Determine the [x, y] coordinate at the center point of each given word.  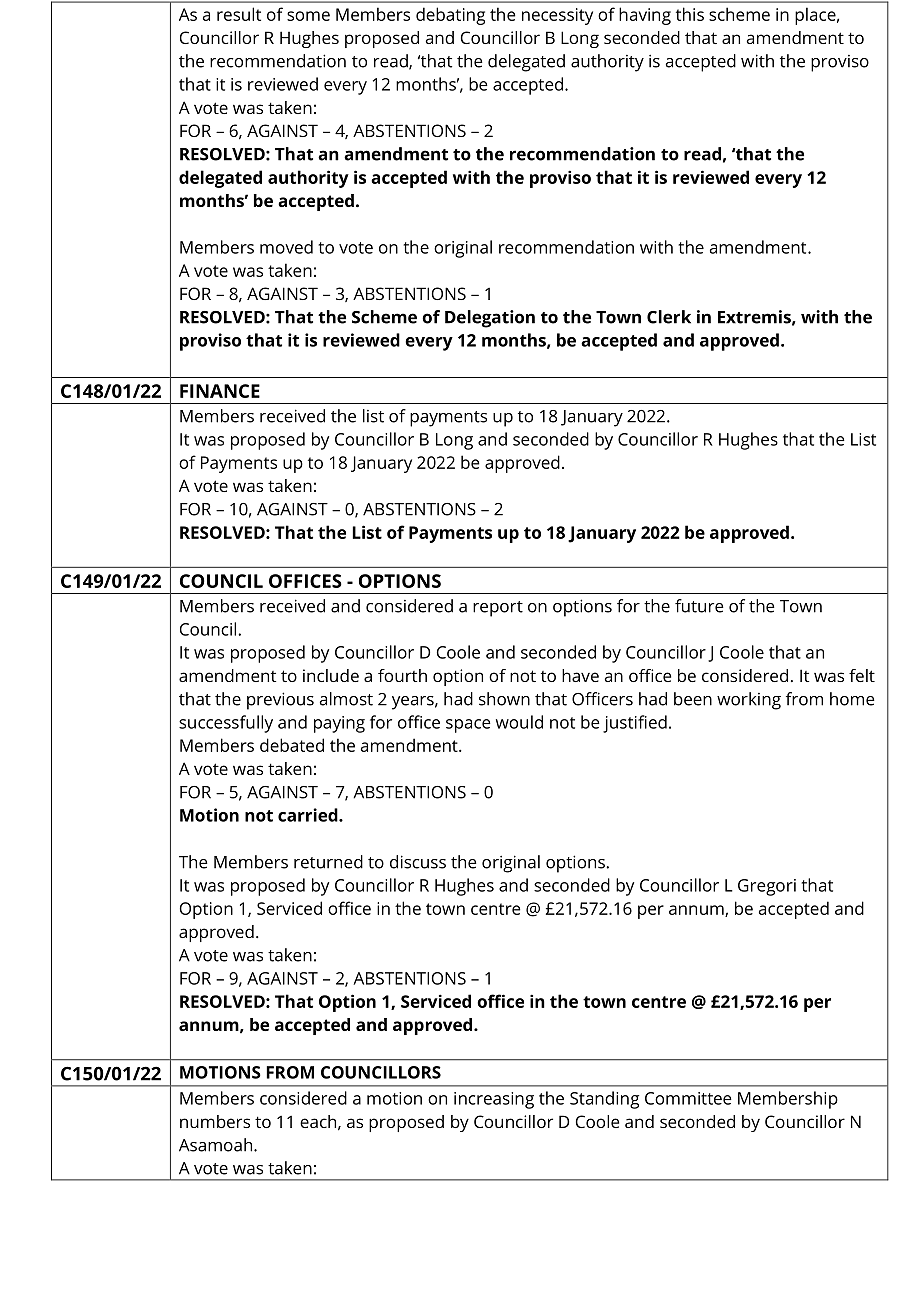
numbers [215, 1121]
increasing [494, 1100]
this [690, 14]
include [331, 675]
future [699, 606]
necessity [557, 16]
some [308, 16]
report [498, 609]
